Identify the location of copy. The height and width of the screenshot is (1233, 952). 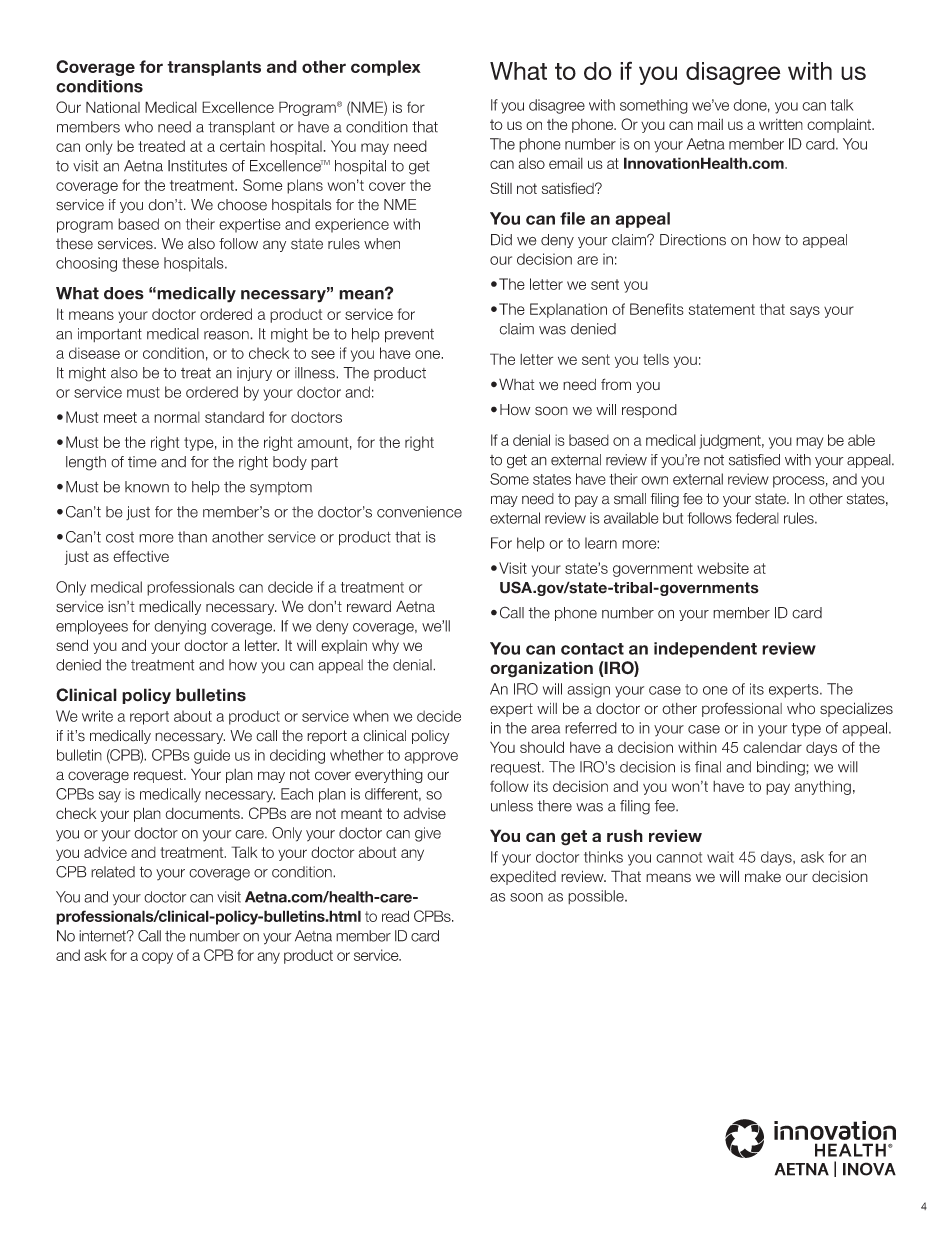
(157, 958).
